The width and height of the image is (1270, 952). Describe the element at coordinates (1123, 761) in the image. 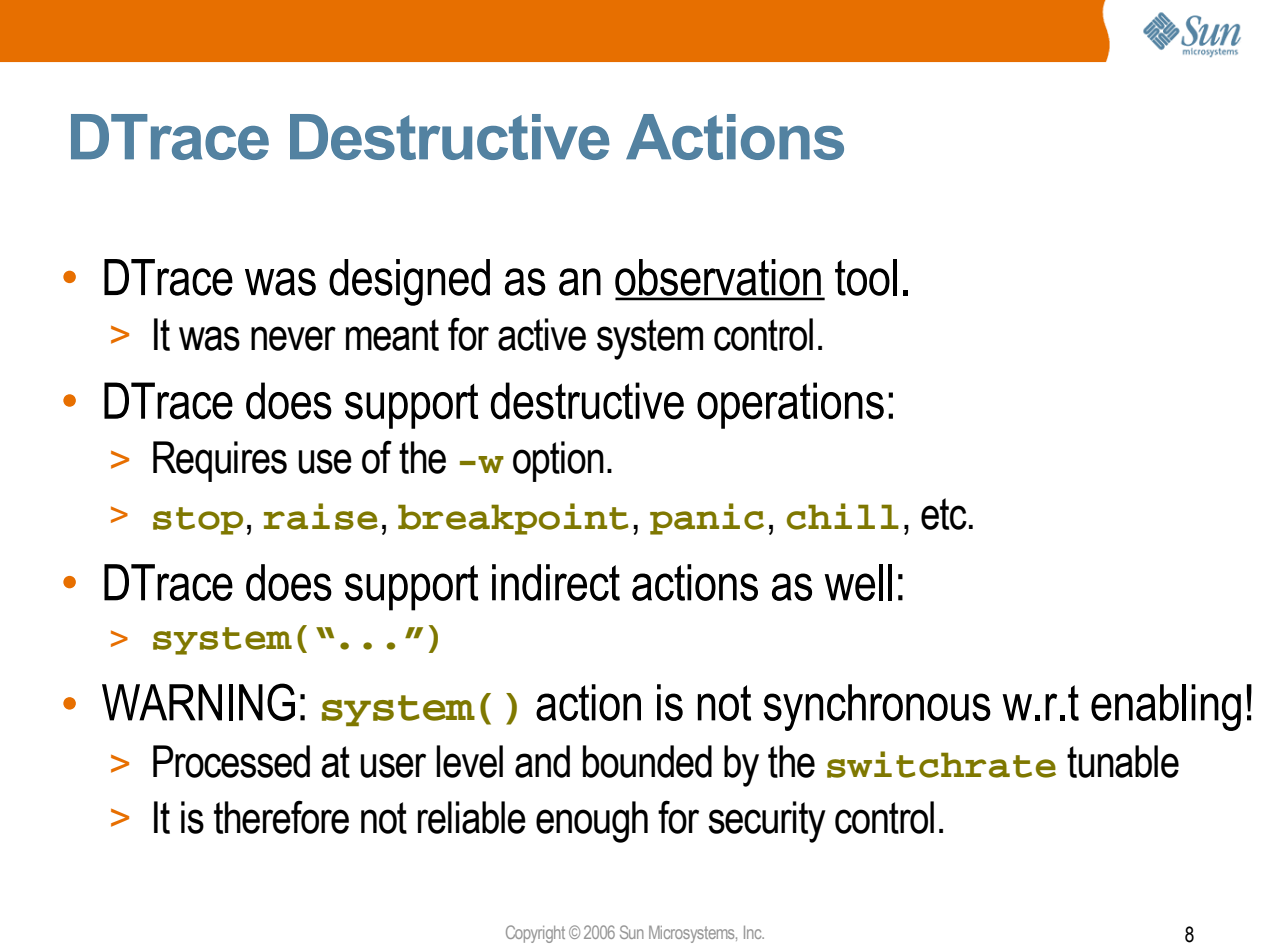

I see `tunable` at that location.
